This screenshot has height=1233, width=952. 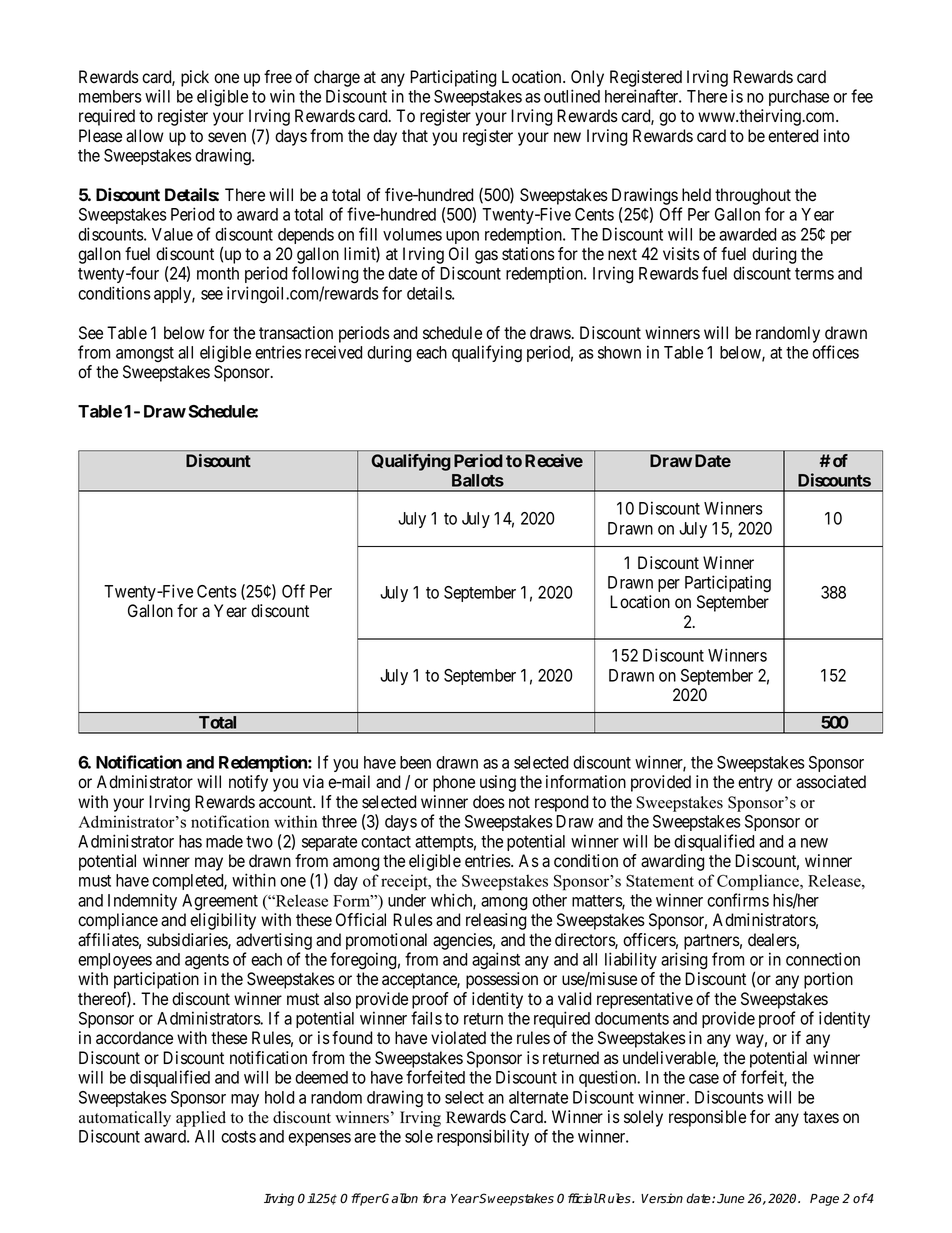 I want to click on Agreement, so click(x=220, y=902).
